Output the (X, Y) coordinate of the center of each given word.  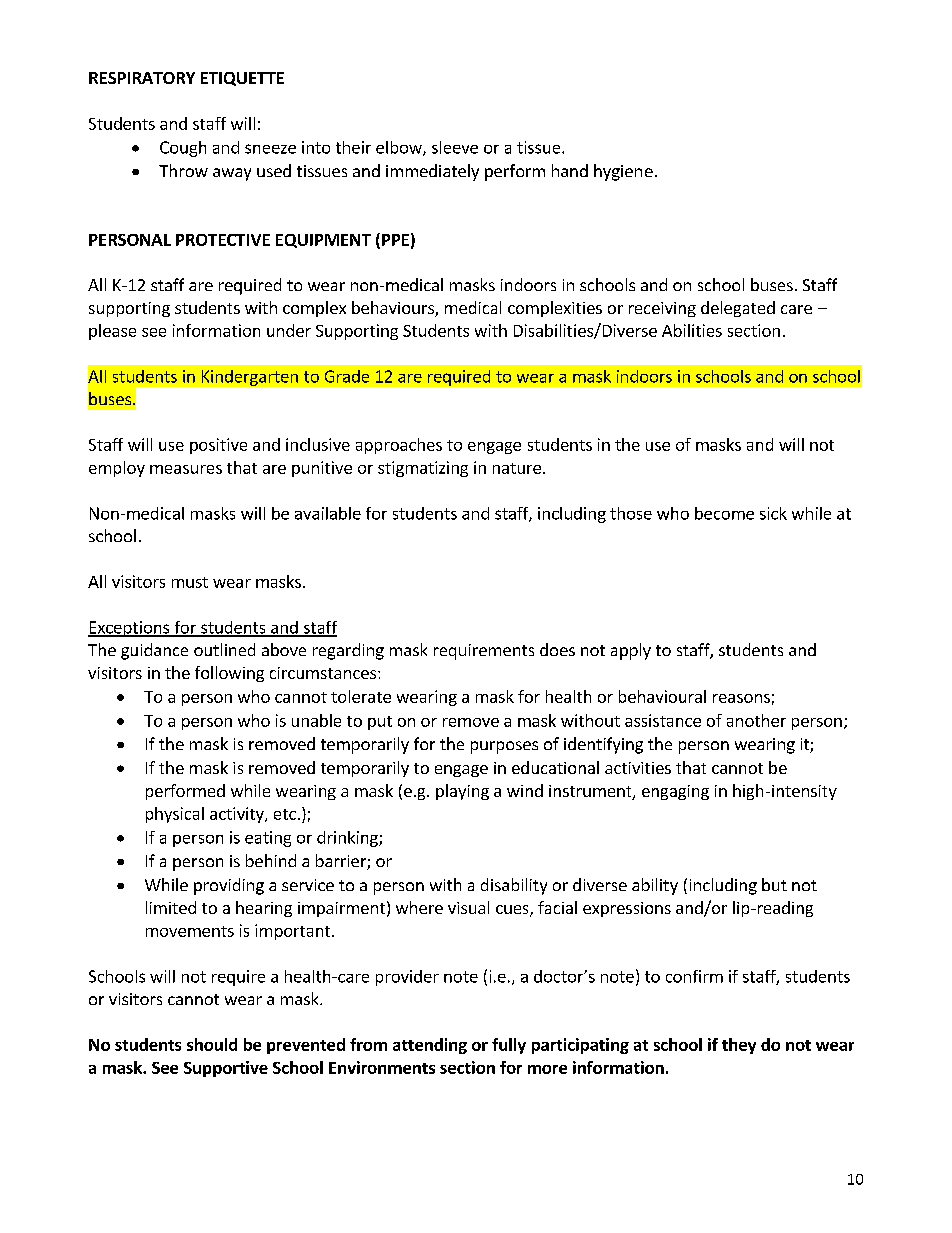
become (724, 513)
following (229, 674)
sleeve (455, 147)
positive (218, 446)
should (212, 1044)
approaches (399, 446)
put (380, 723)
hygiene (623, 172)
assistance (663, 720)
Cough (183, 149)
